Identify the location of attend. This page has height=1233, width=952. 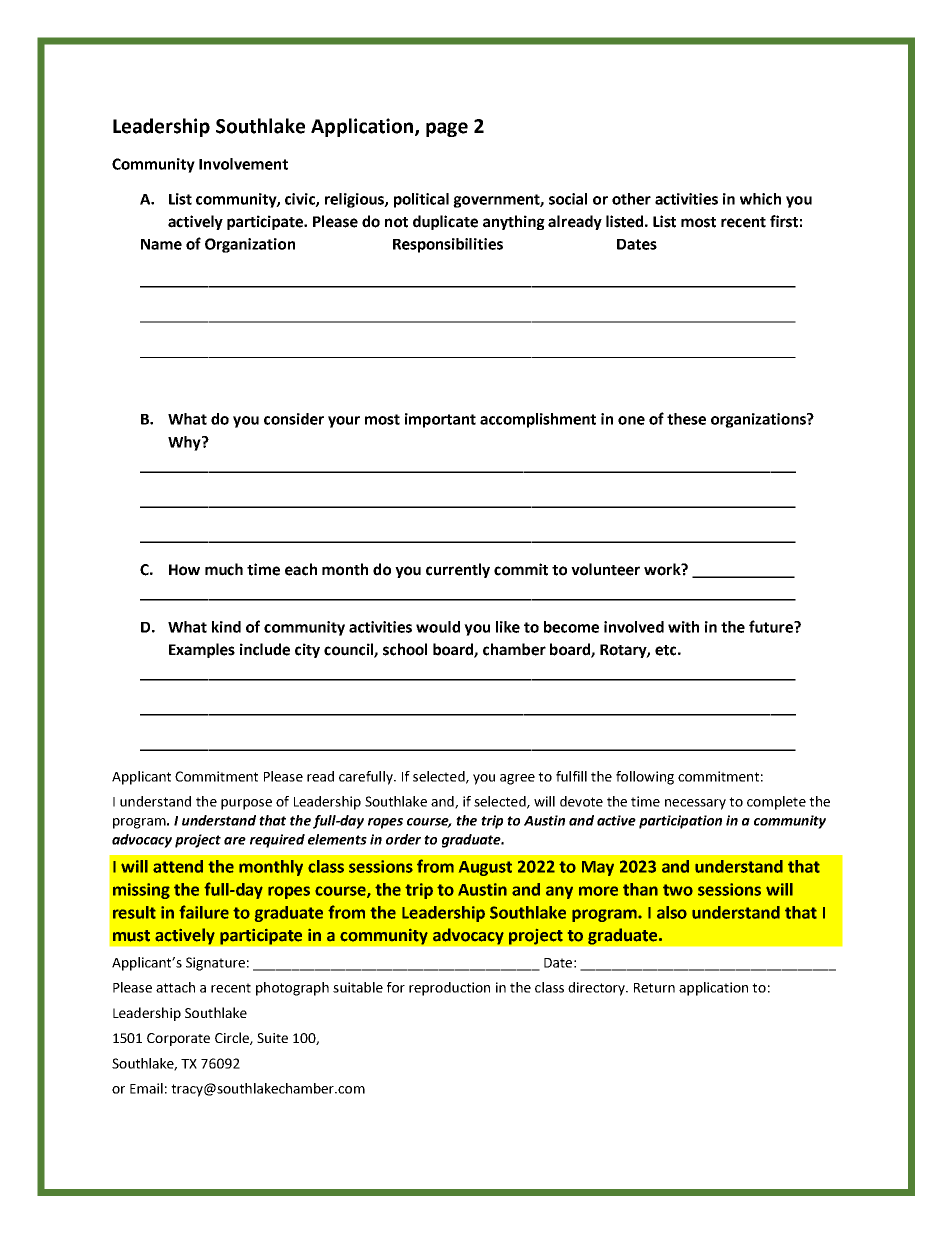
(178, 866).
